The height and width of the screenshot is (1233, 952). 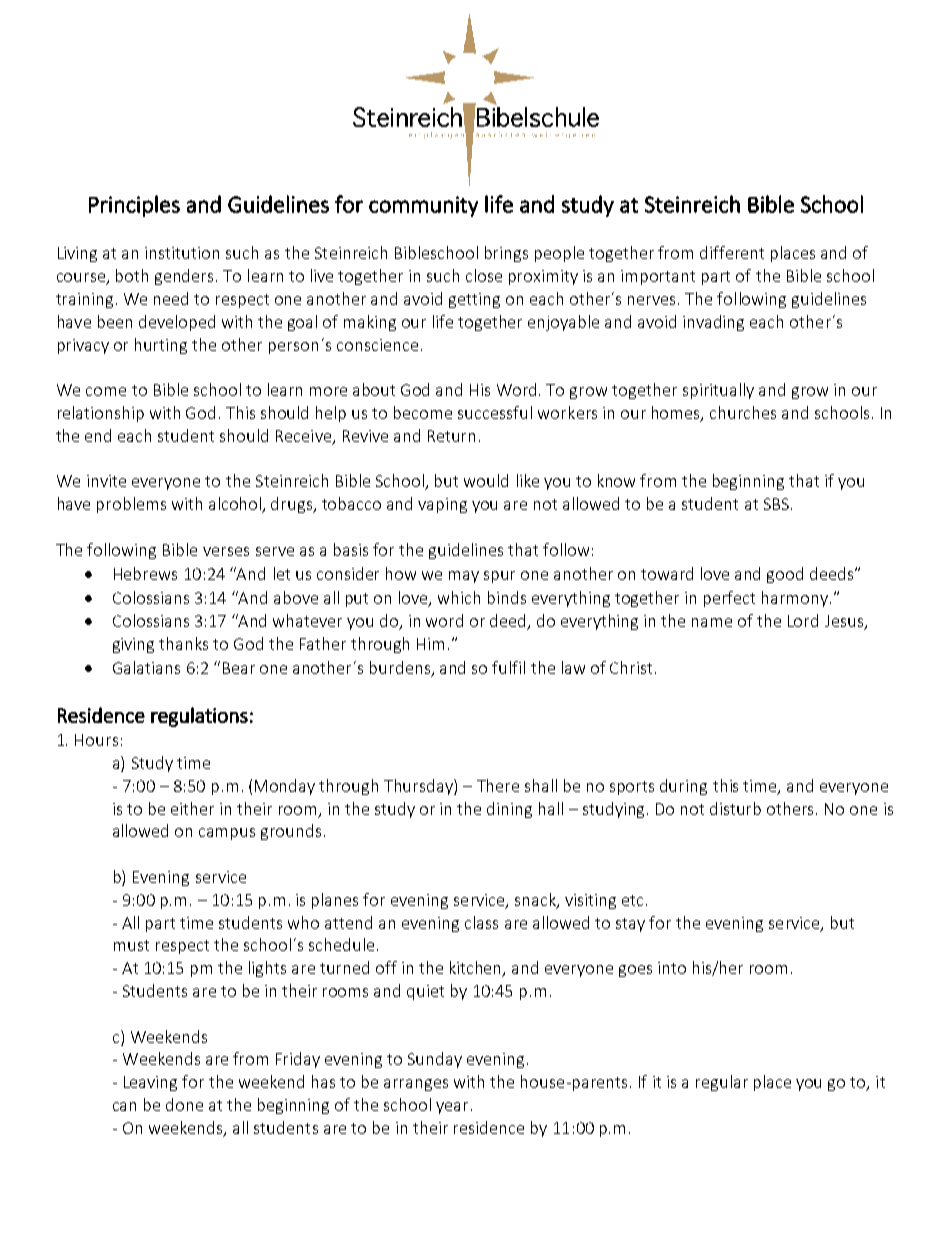 What do you see at coordinates (506, 254) in the screenshot?
I see `brings` at bounding box center [506, 254].
